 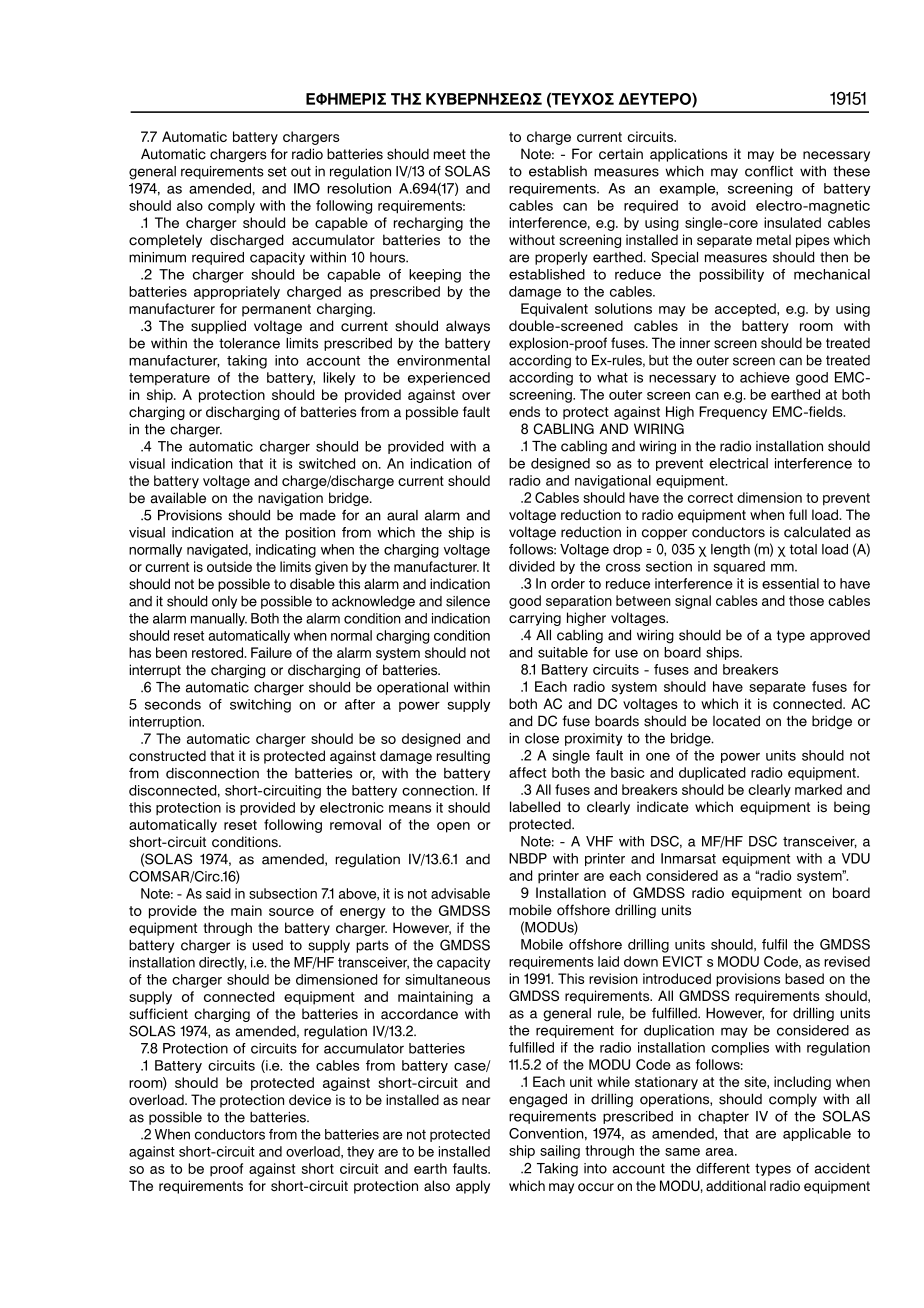 I want to click on conflict, so click(x=769, y=171).
